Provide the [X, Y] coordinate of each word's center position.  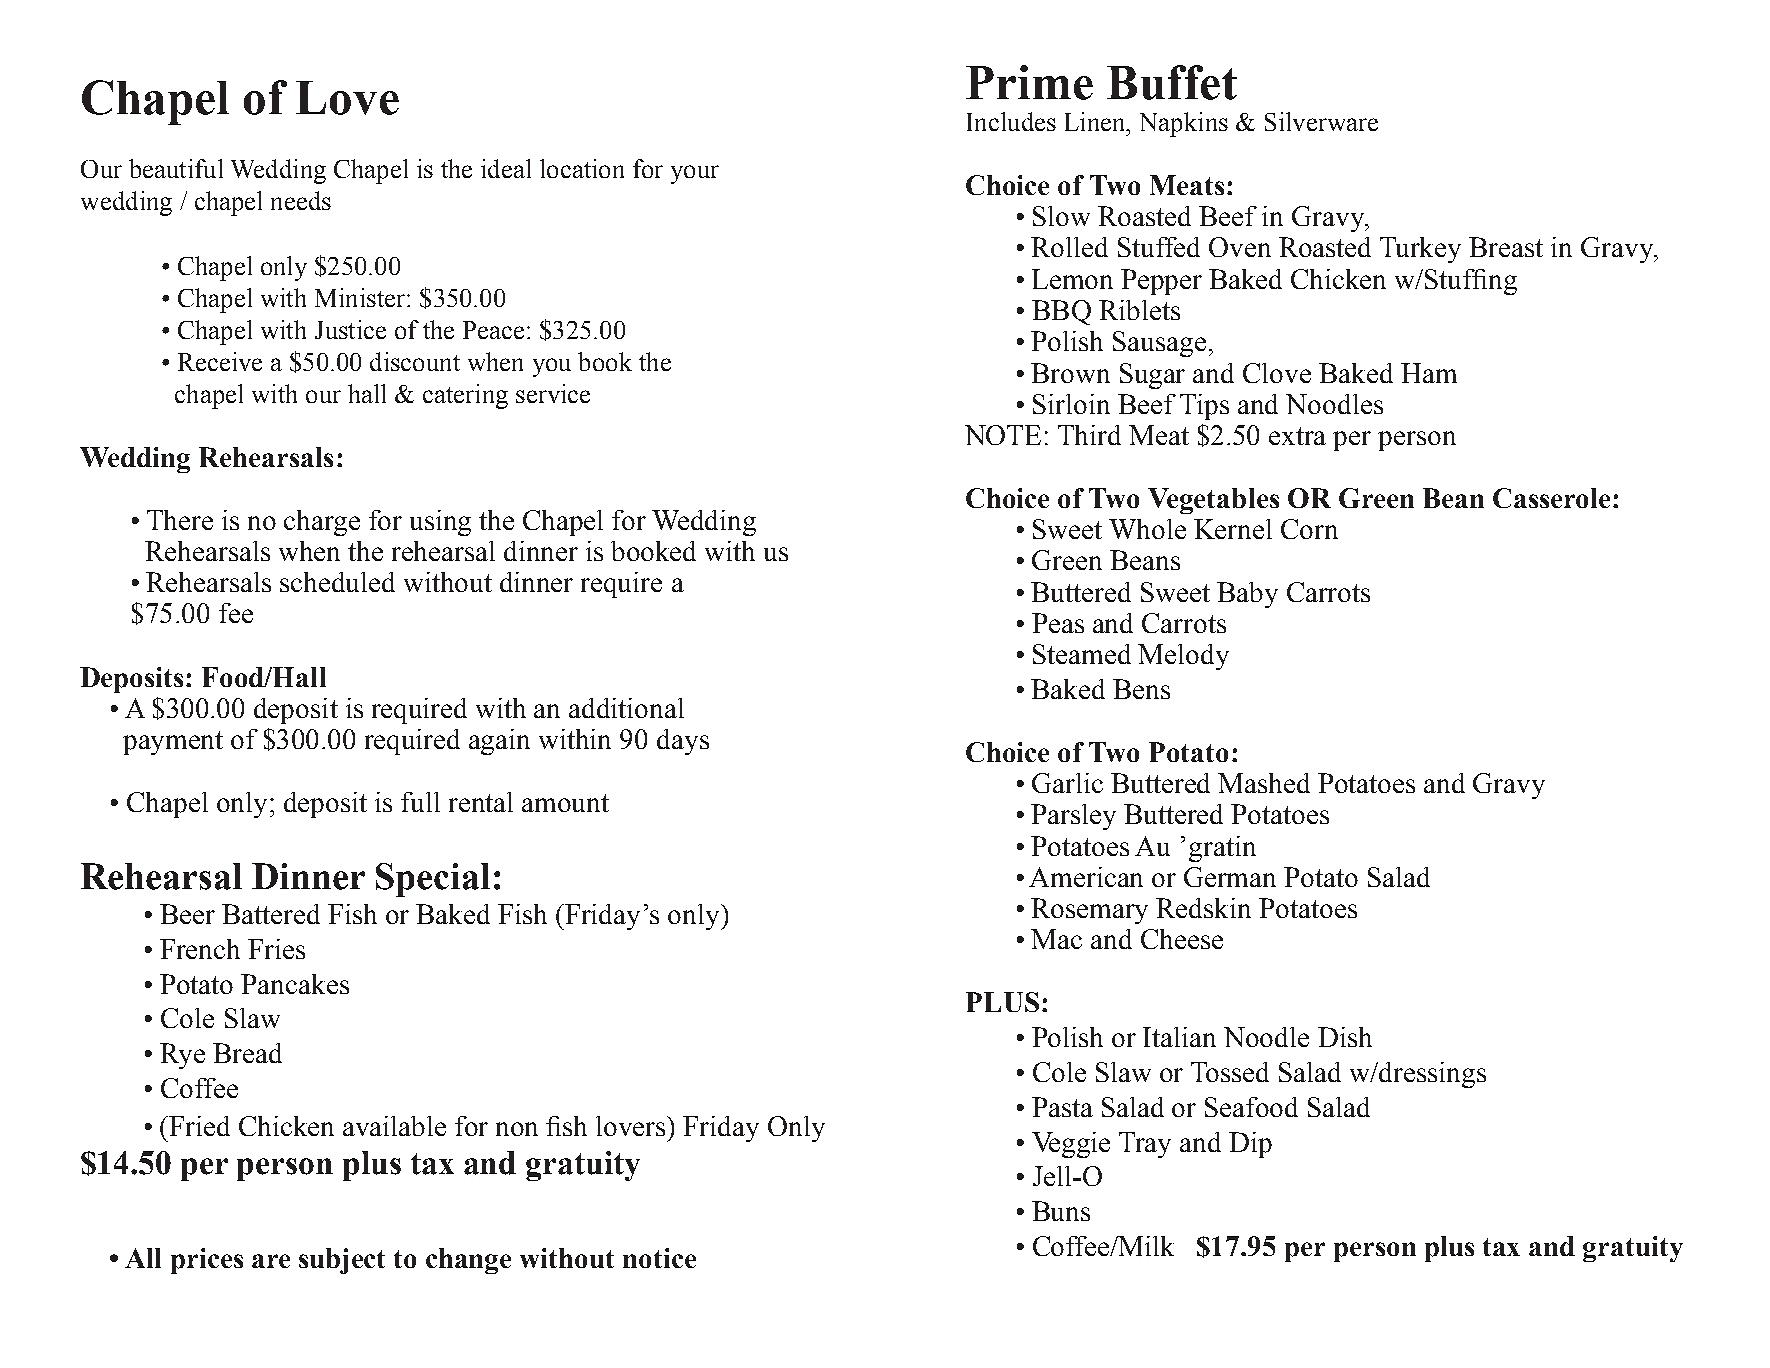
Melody [1183, 657]
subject [342, 1261]
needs [301, 200]
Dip [1250, 1145]
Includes [1011, 121]
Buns [1061, 1211]
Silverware [1321, 121]
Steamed [1082, 654]
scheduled [337, 582]
